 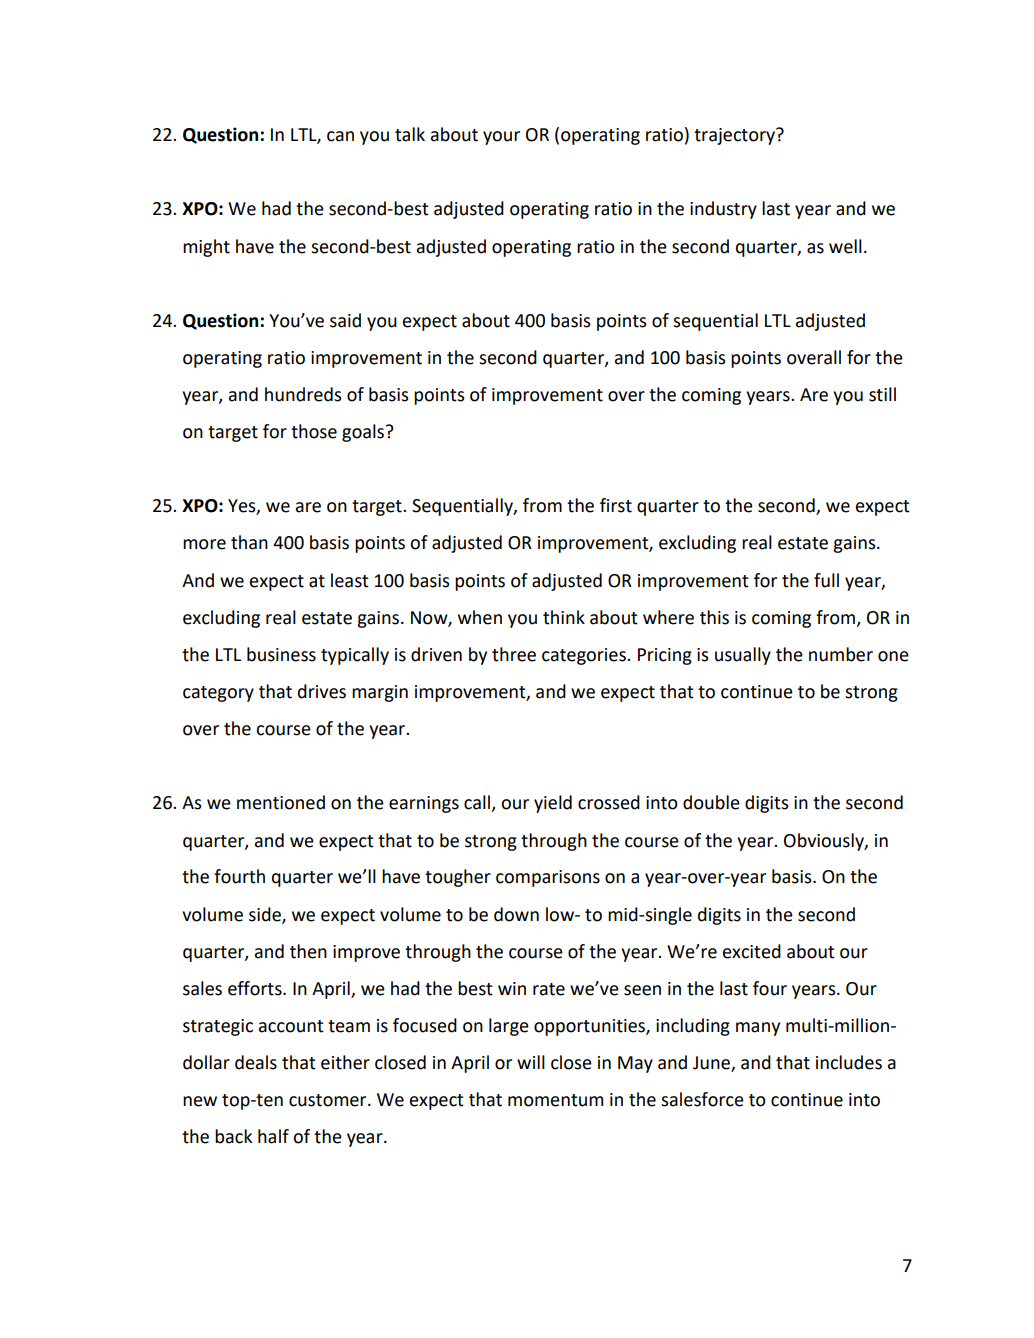 I want to click on half, so click(x=273, y=1136).
